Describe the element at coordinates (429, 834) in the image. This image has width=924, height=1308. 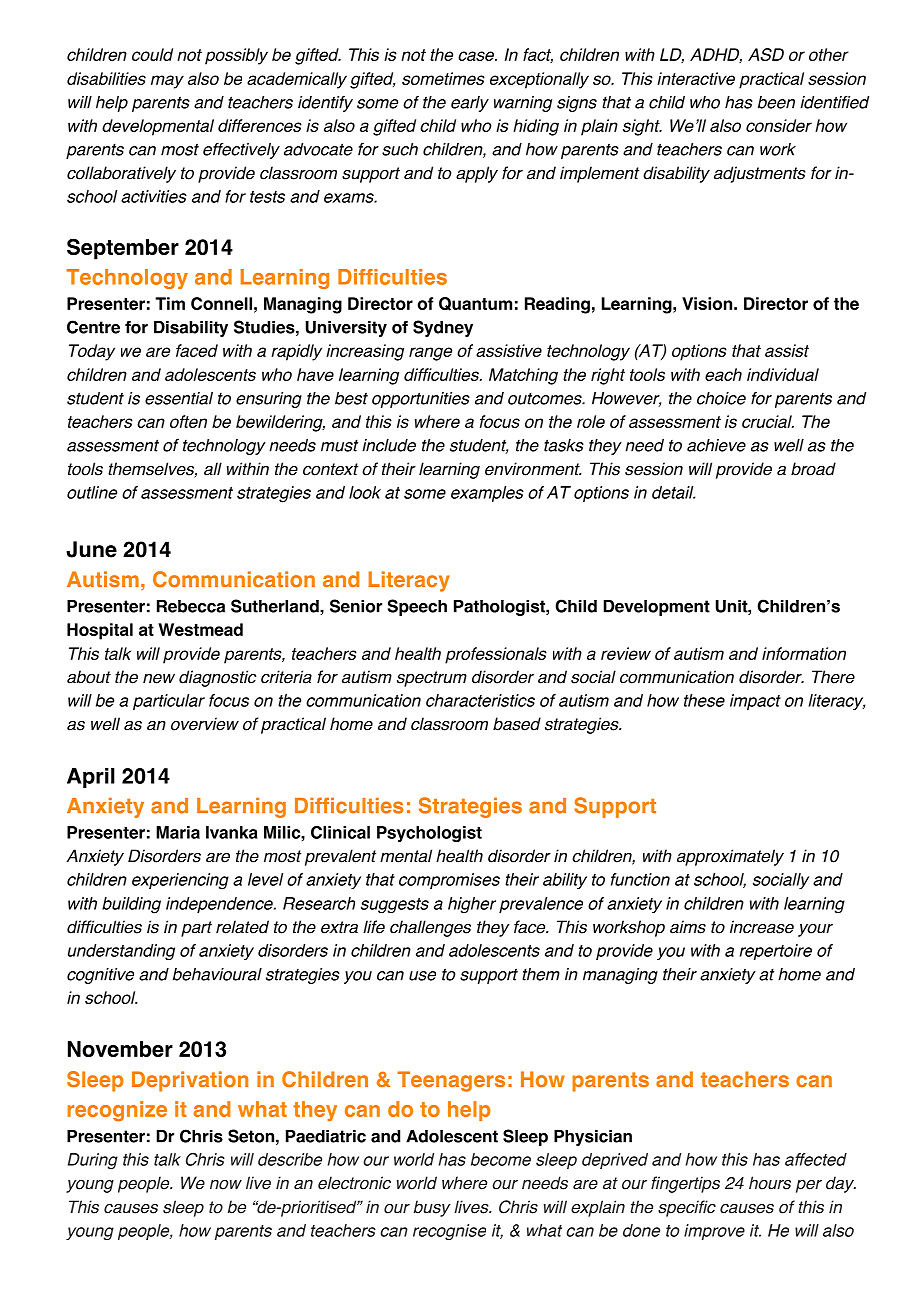
I see `Psychologist` at that location.
